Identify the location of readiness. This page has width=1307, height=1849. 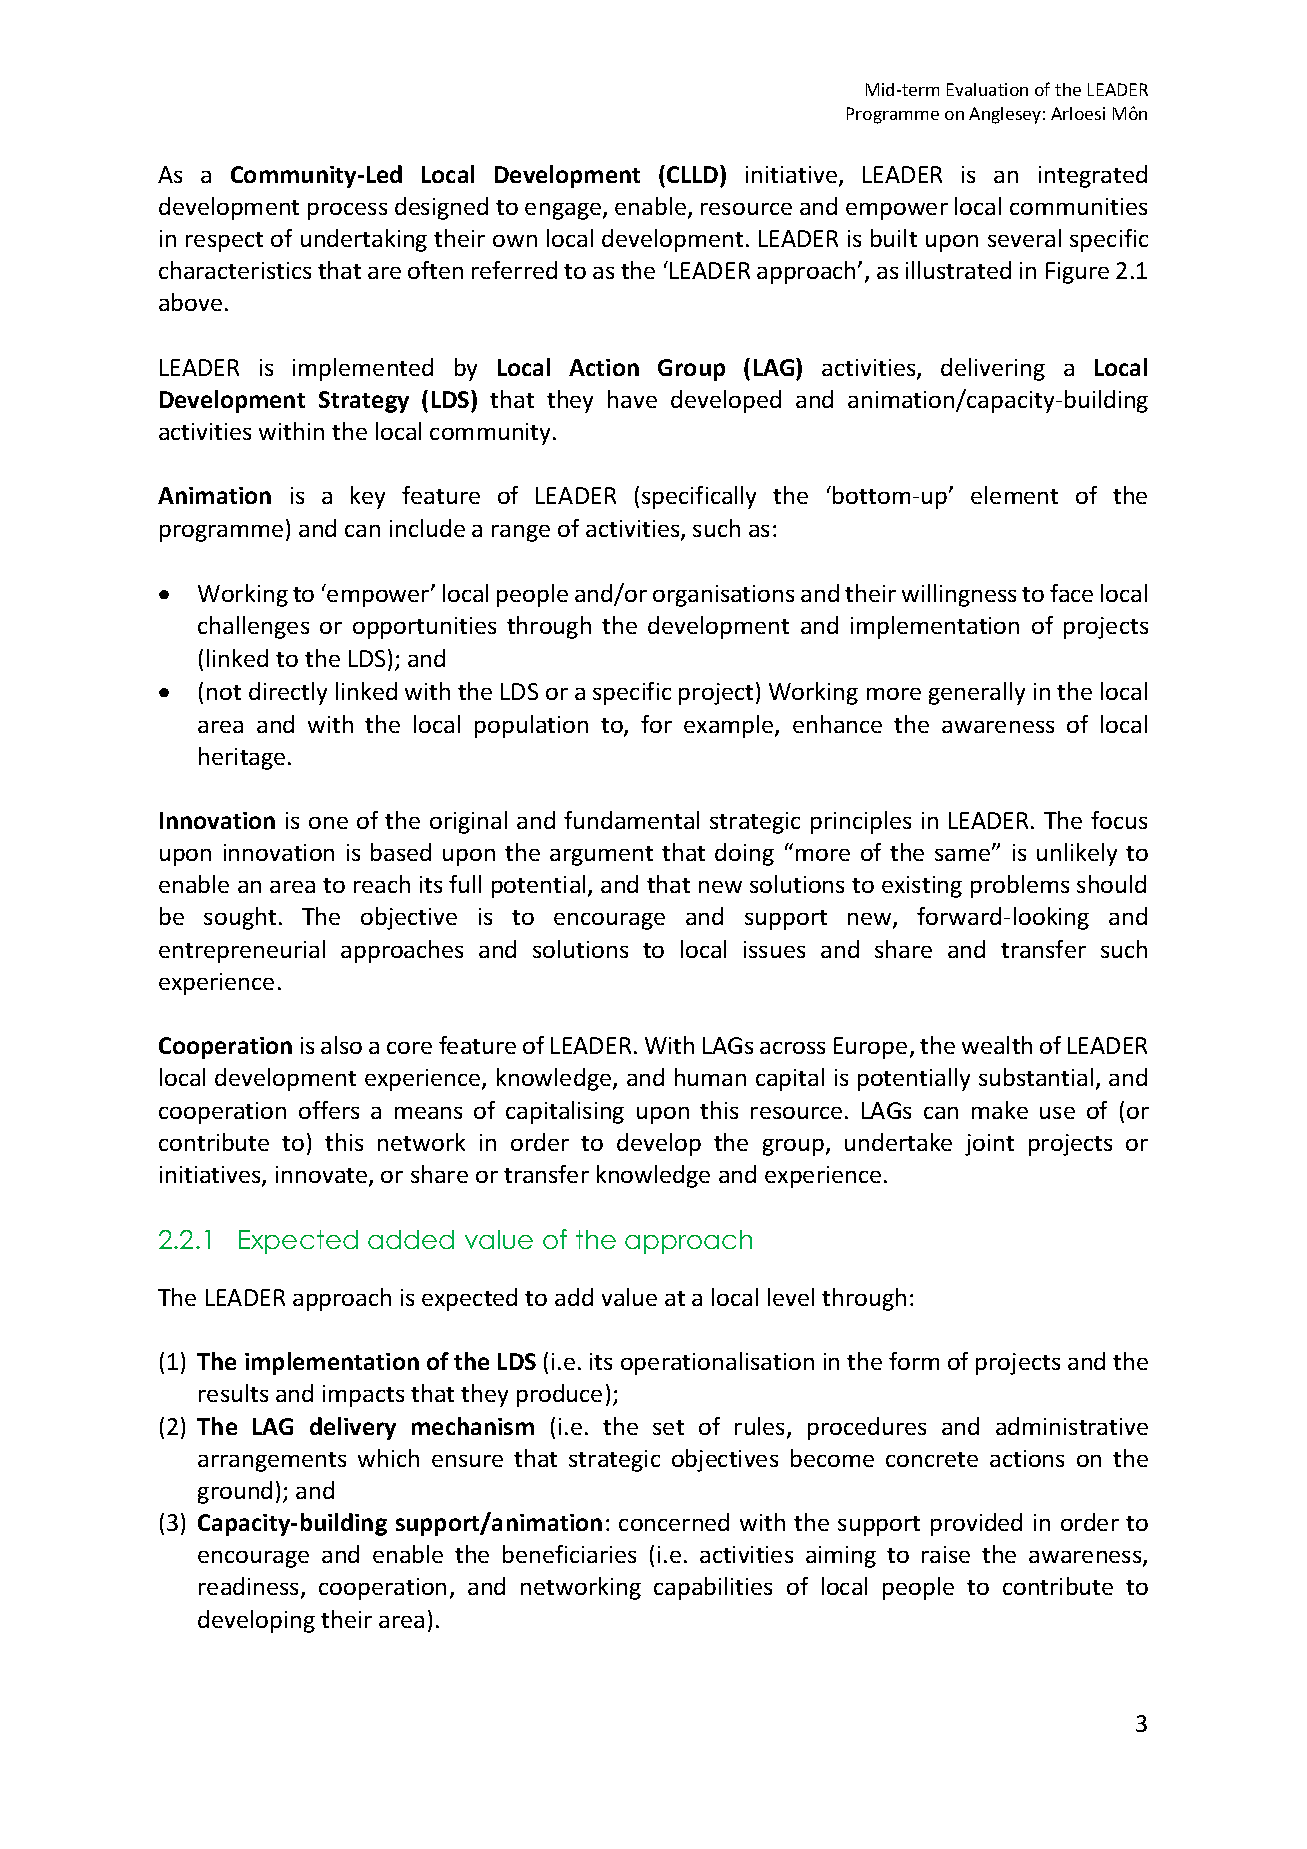
(248, 1586).
